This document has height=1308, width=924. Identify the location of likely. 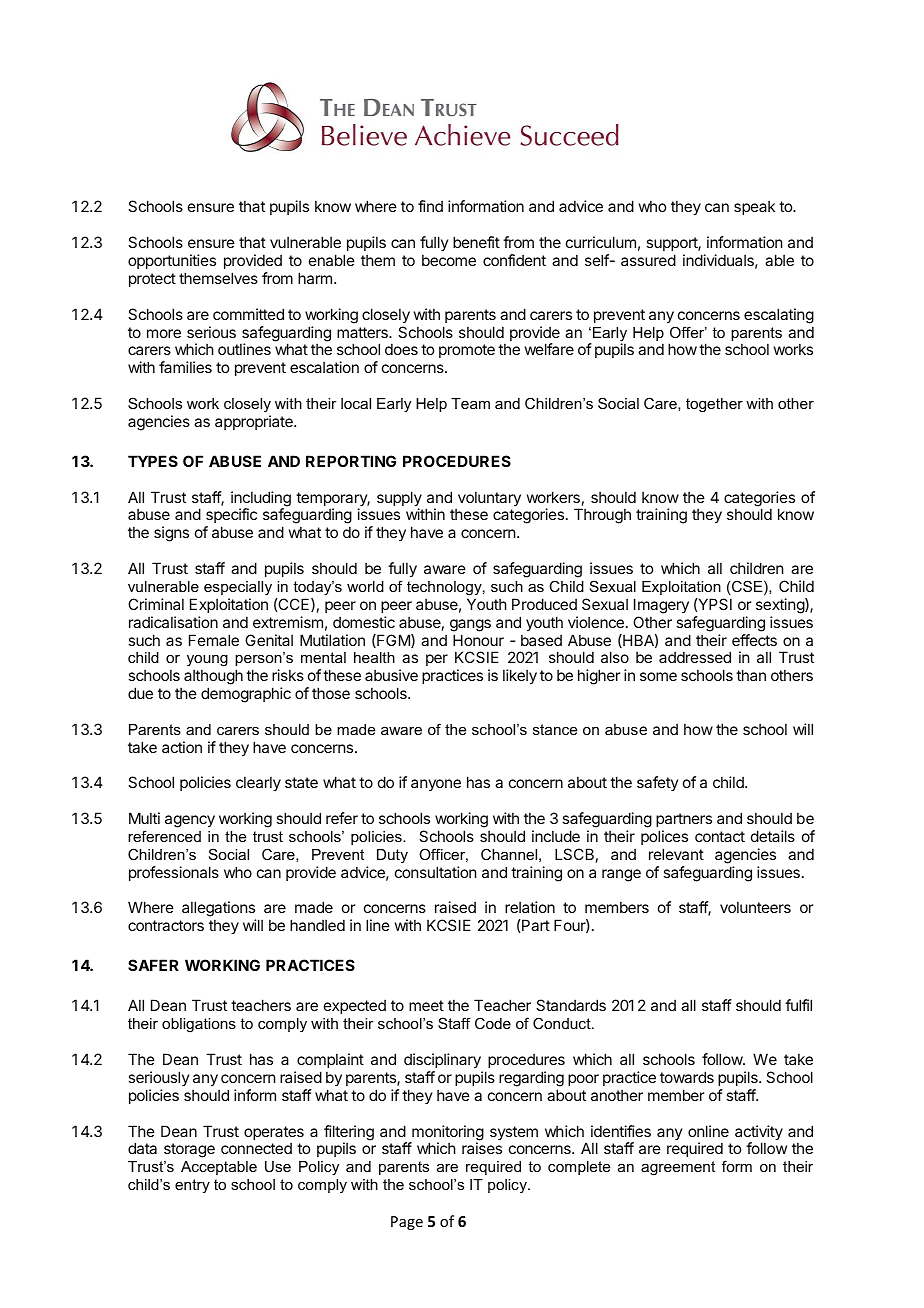
(520, 676).
